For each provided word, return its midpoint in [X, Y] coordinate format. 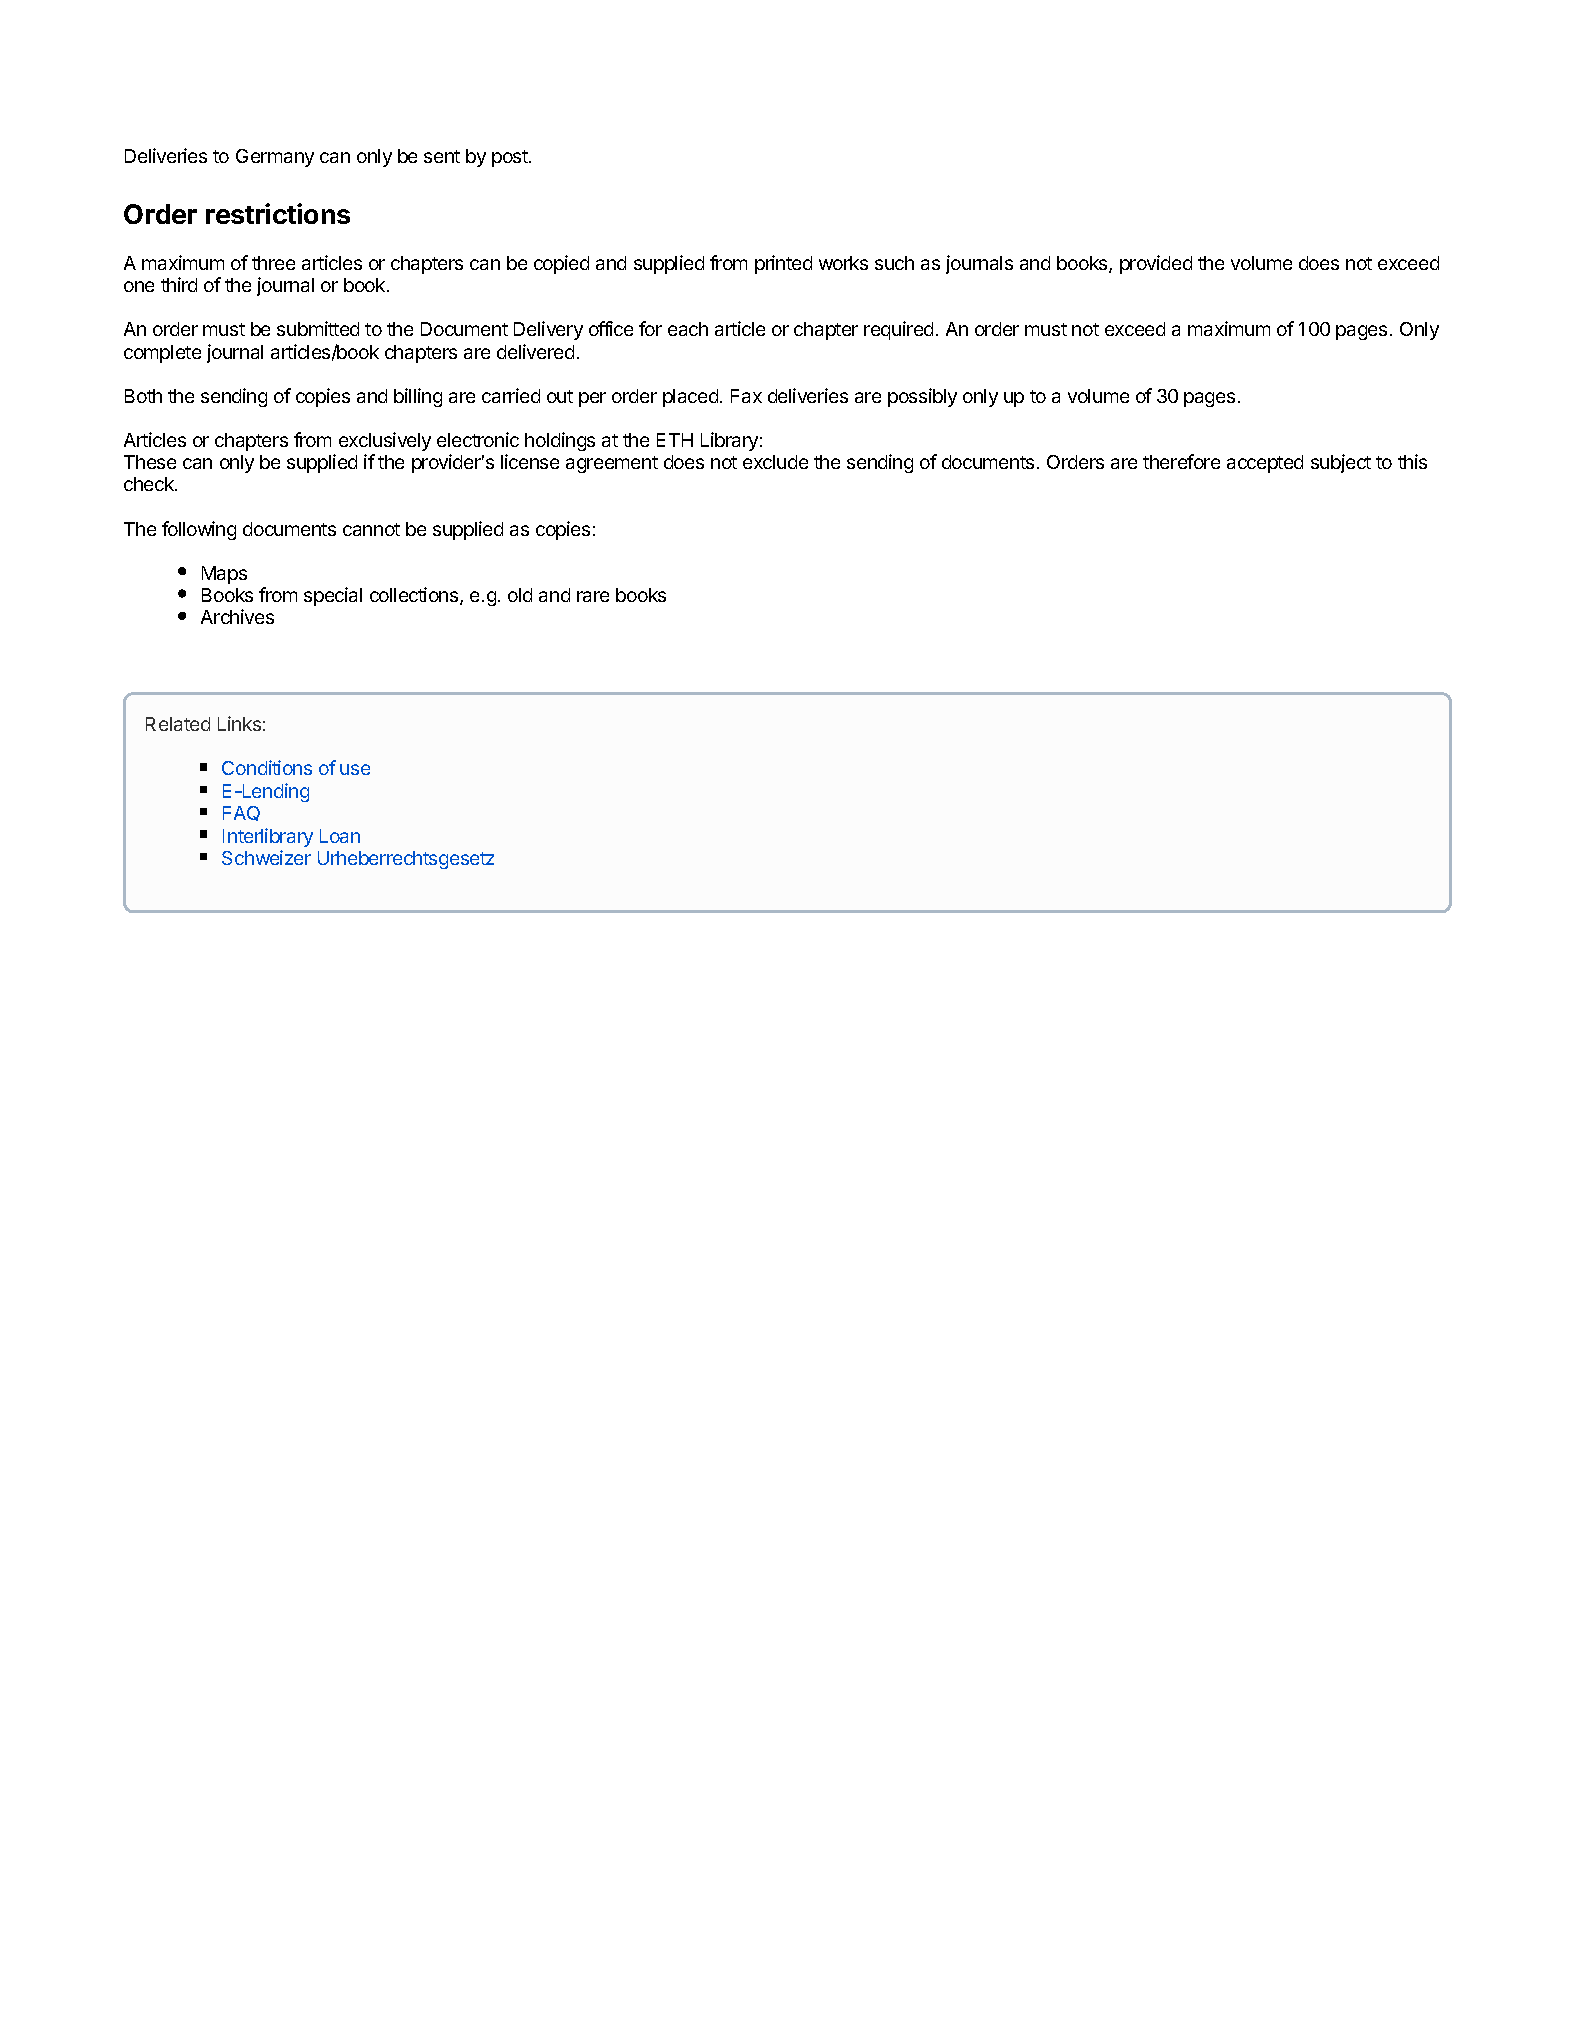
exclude [775, 462]
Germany [275, 158]
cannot [371, 529]
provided [1156, 264]
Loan [340, 836]
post [511, 158]
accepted [1265, 464]
